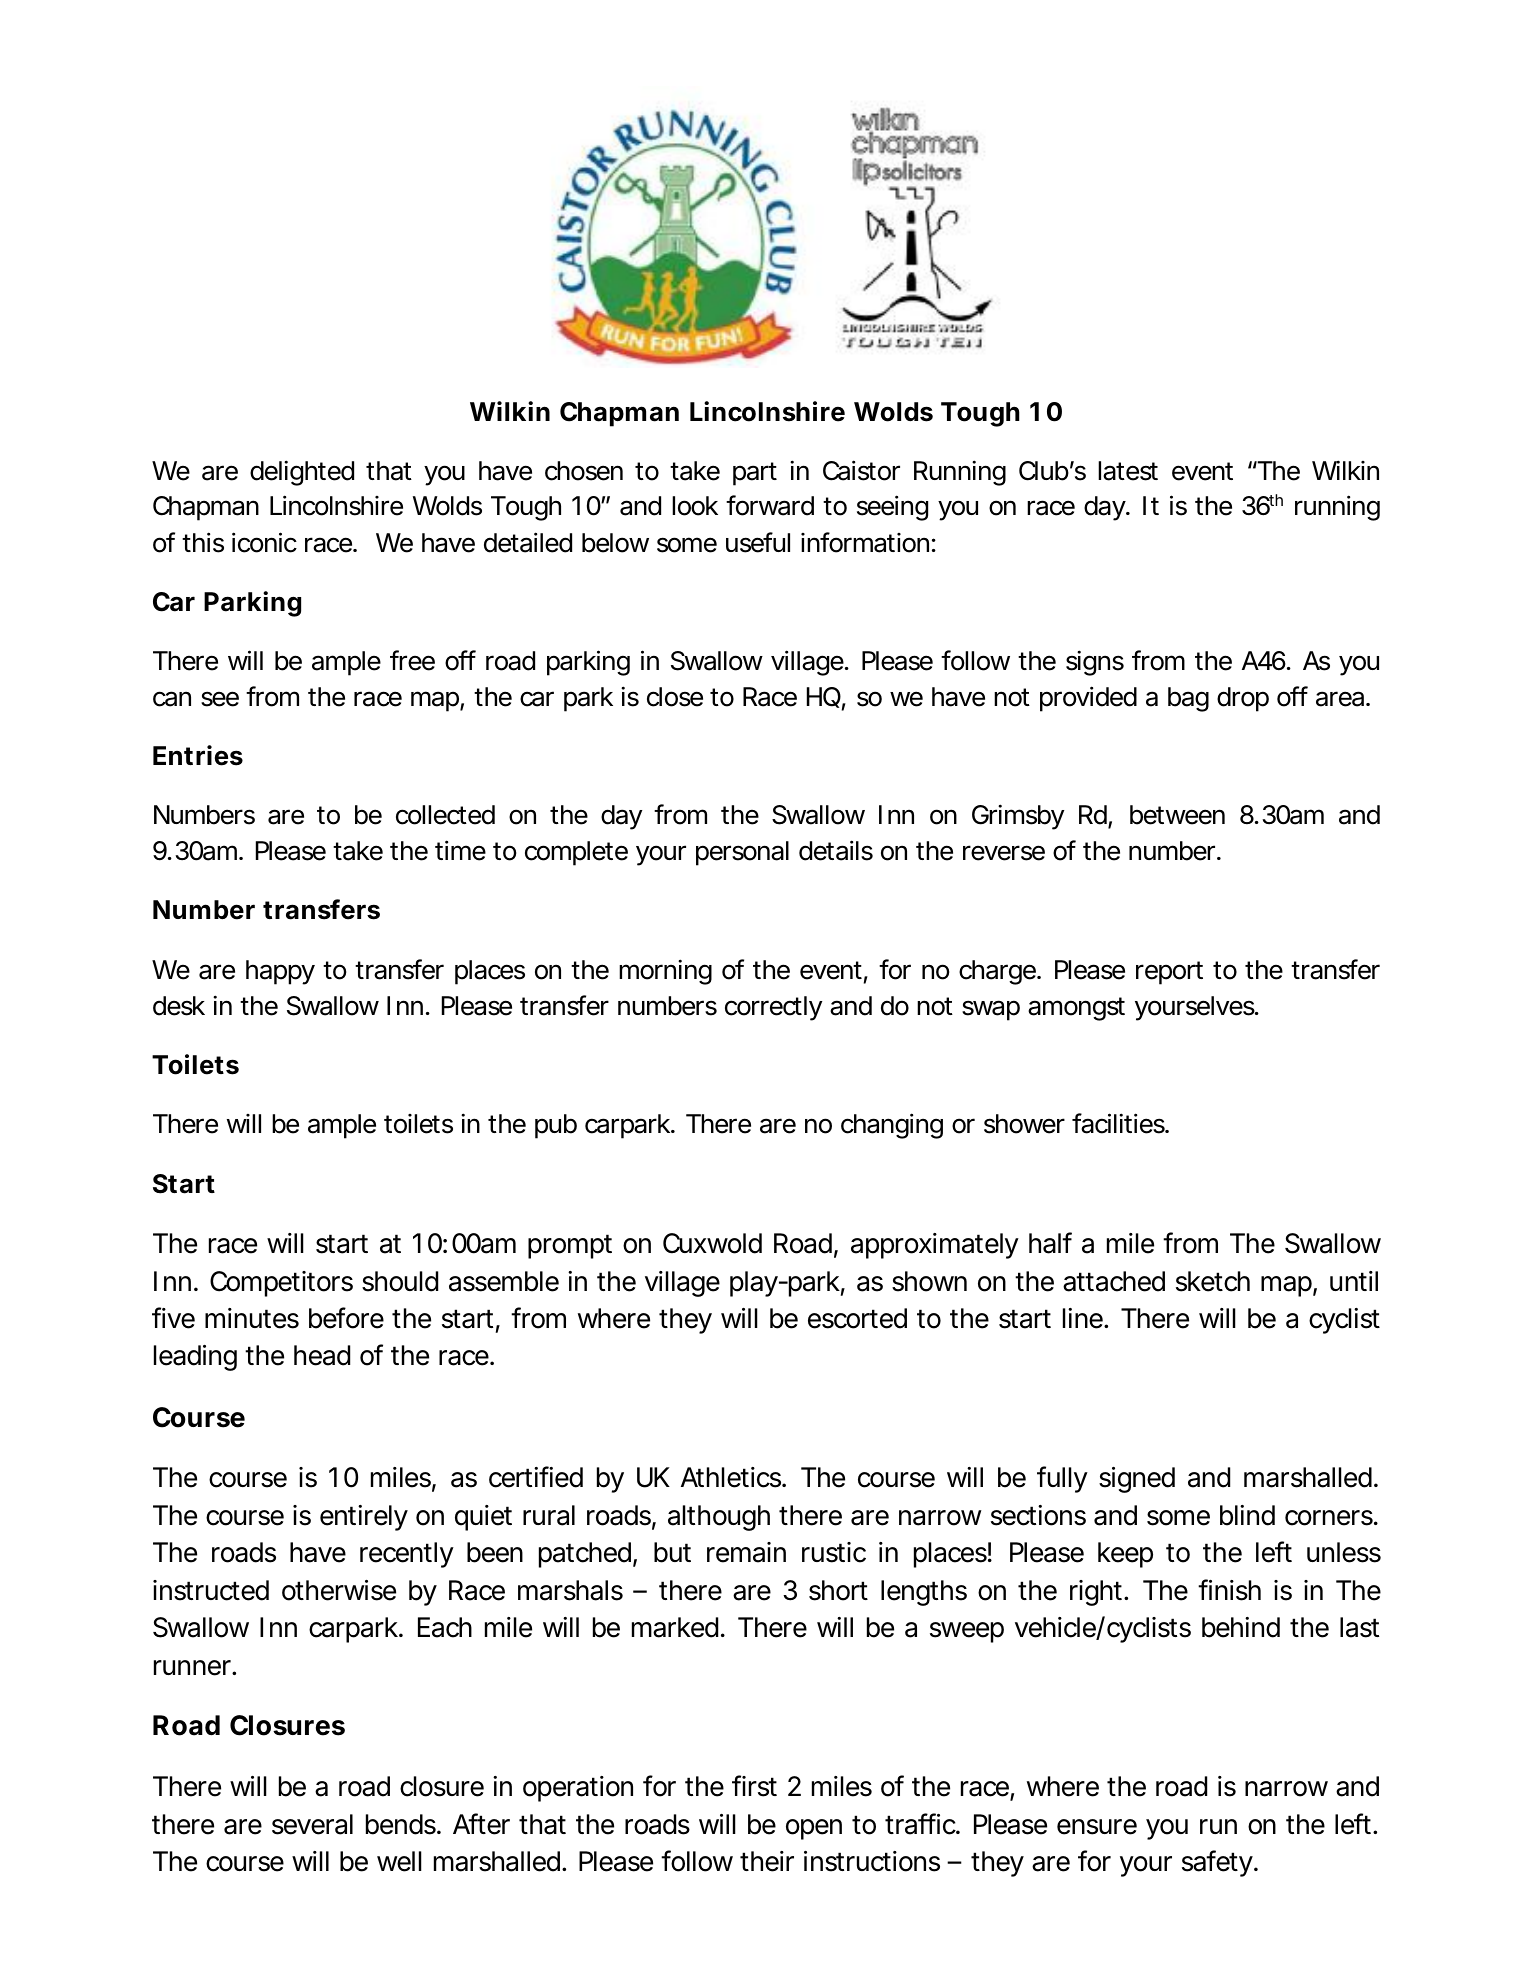 The height and width of the screenshot is (1977, 1528). Describe the element at coordinates (1329, 1518) in the screenshot. I see `corners` at that location.
